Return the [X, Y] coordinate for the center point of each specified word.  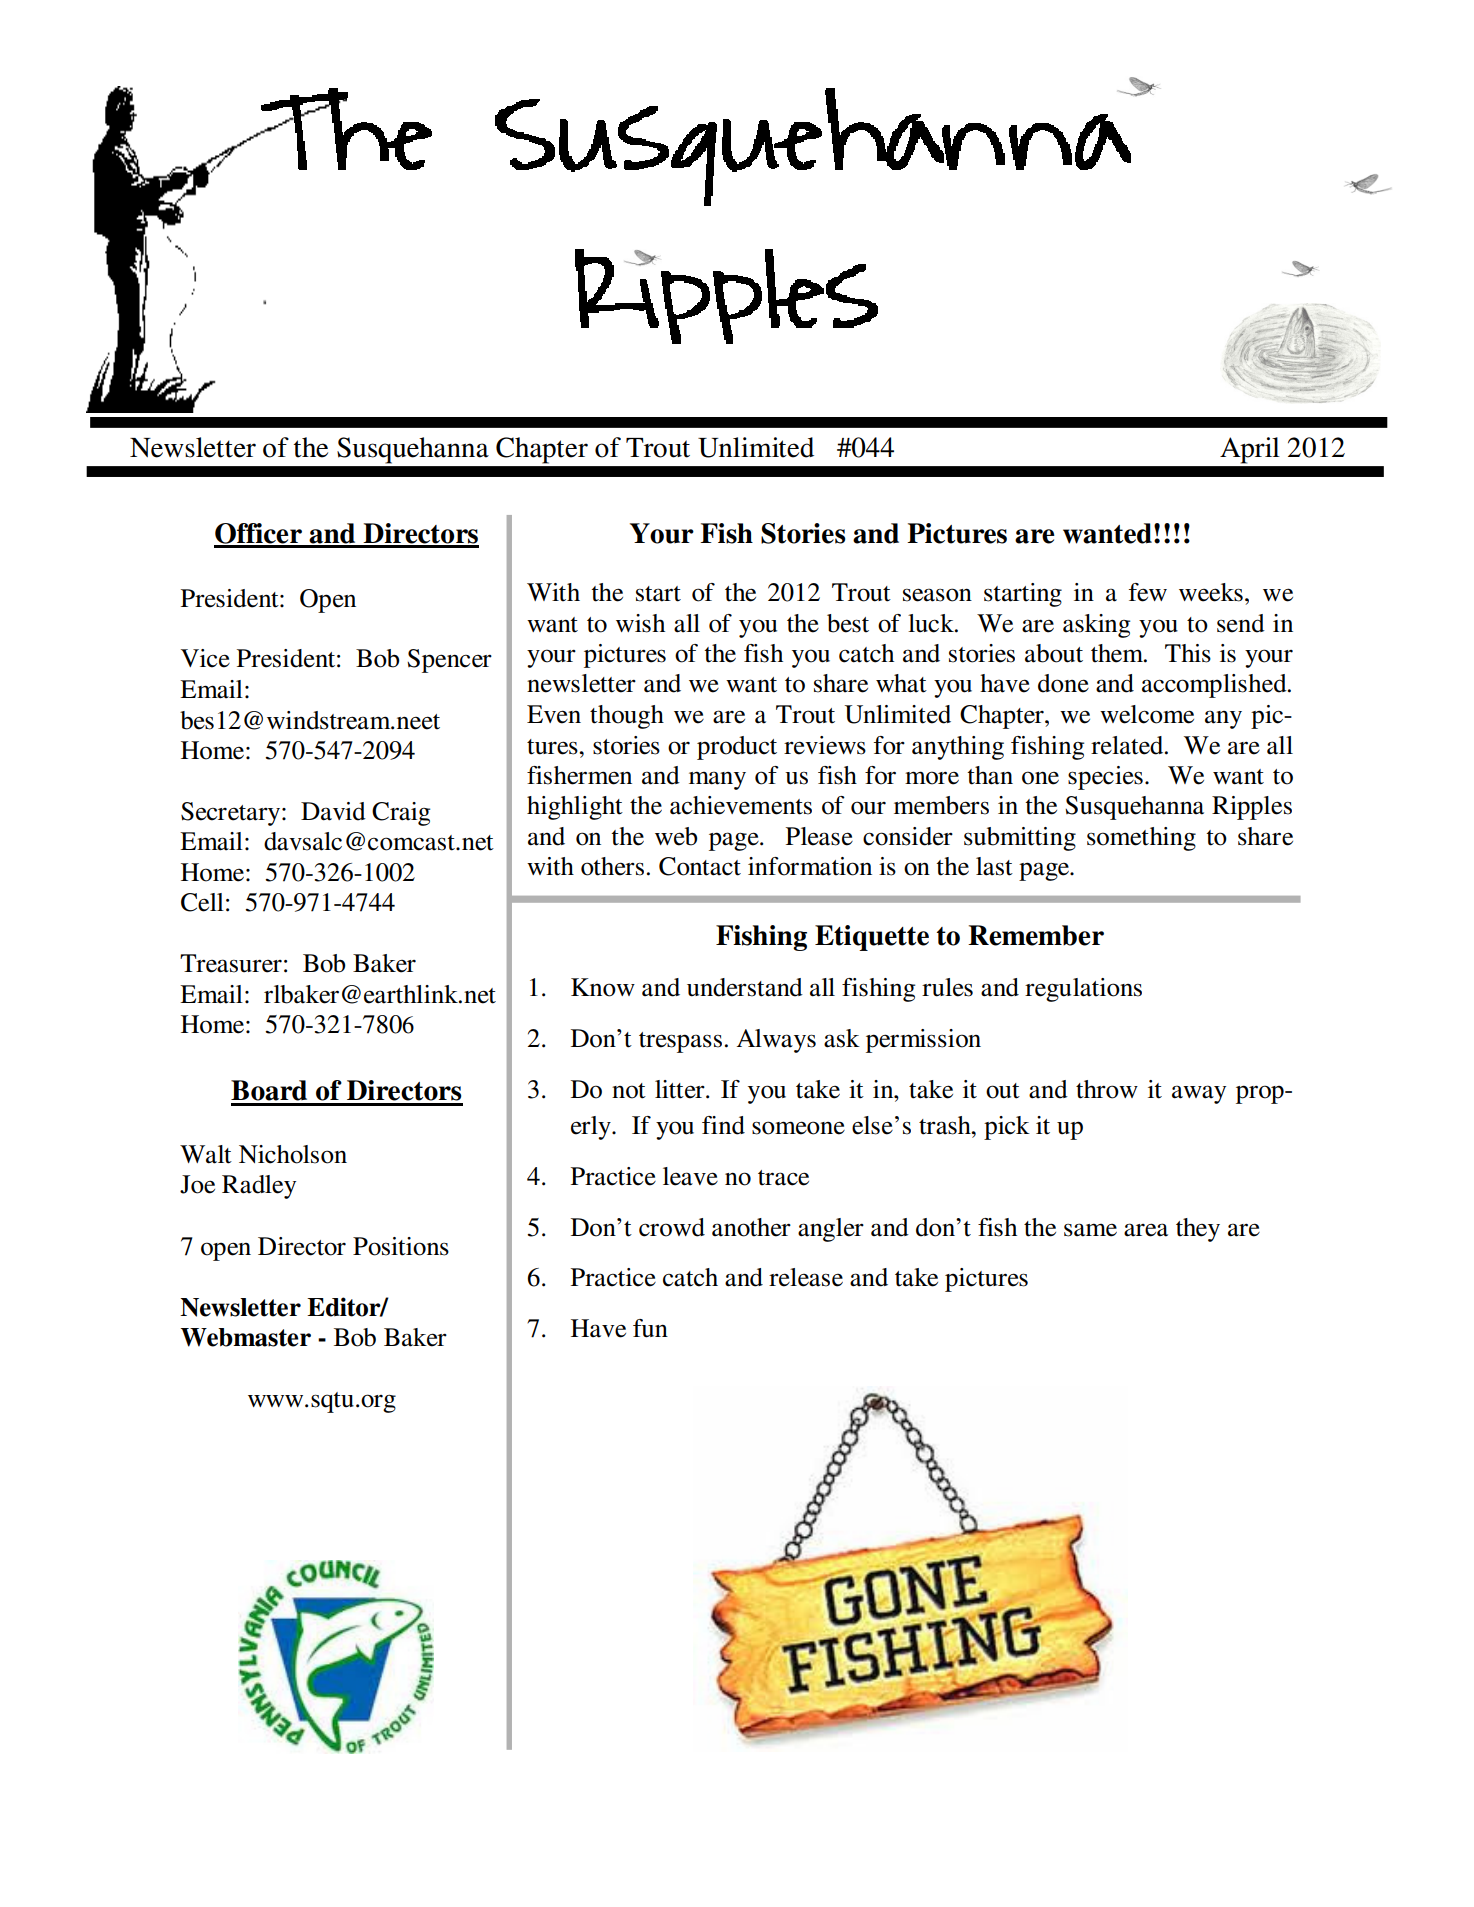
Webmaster [246, 1337]
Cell [202, 902]
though [627, 717]
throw [1107, 1089]
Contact [700, 866]
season [937, 595]
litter [681, 1089]
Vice [205, 658]
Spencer [449, 661]
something [1141, 839]
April [1250, 450]
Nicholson [293, 1154]
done [1063, 683]
